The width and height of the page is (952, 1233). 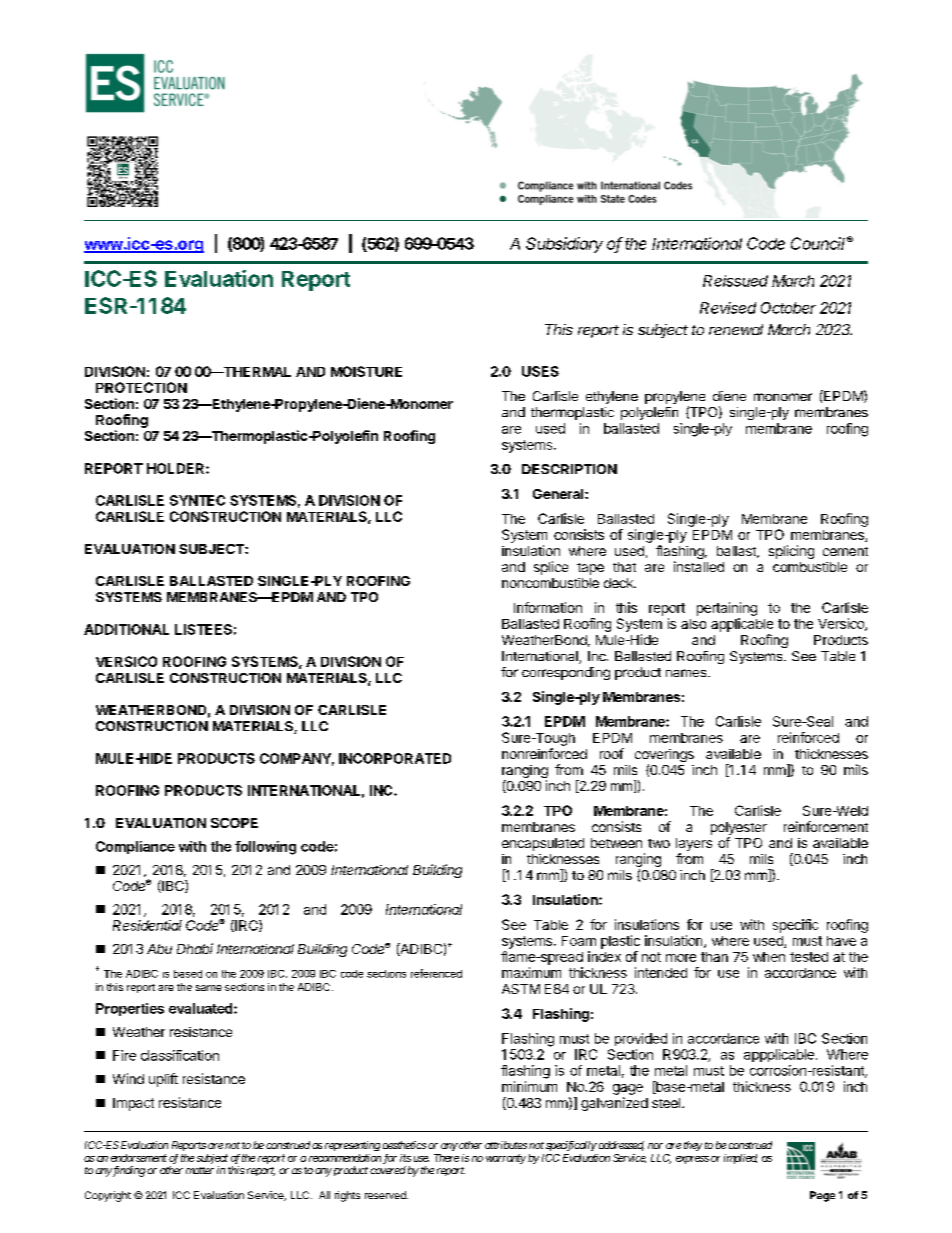 What do you see at coordinates (446, 1158) in the page?
I see `There` at bounding box center [446, 1158].
